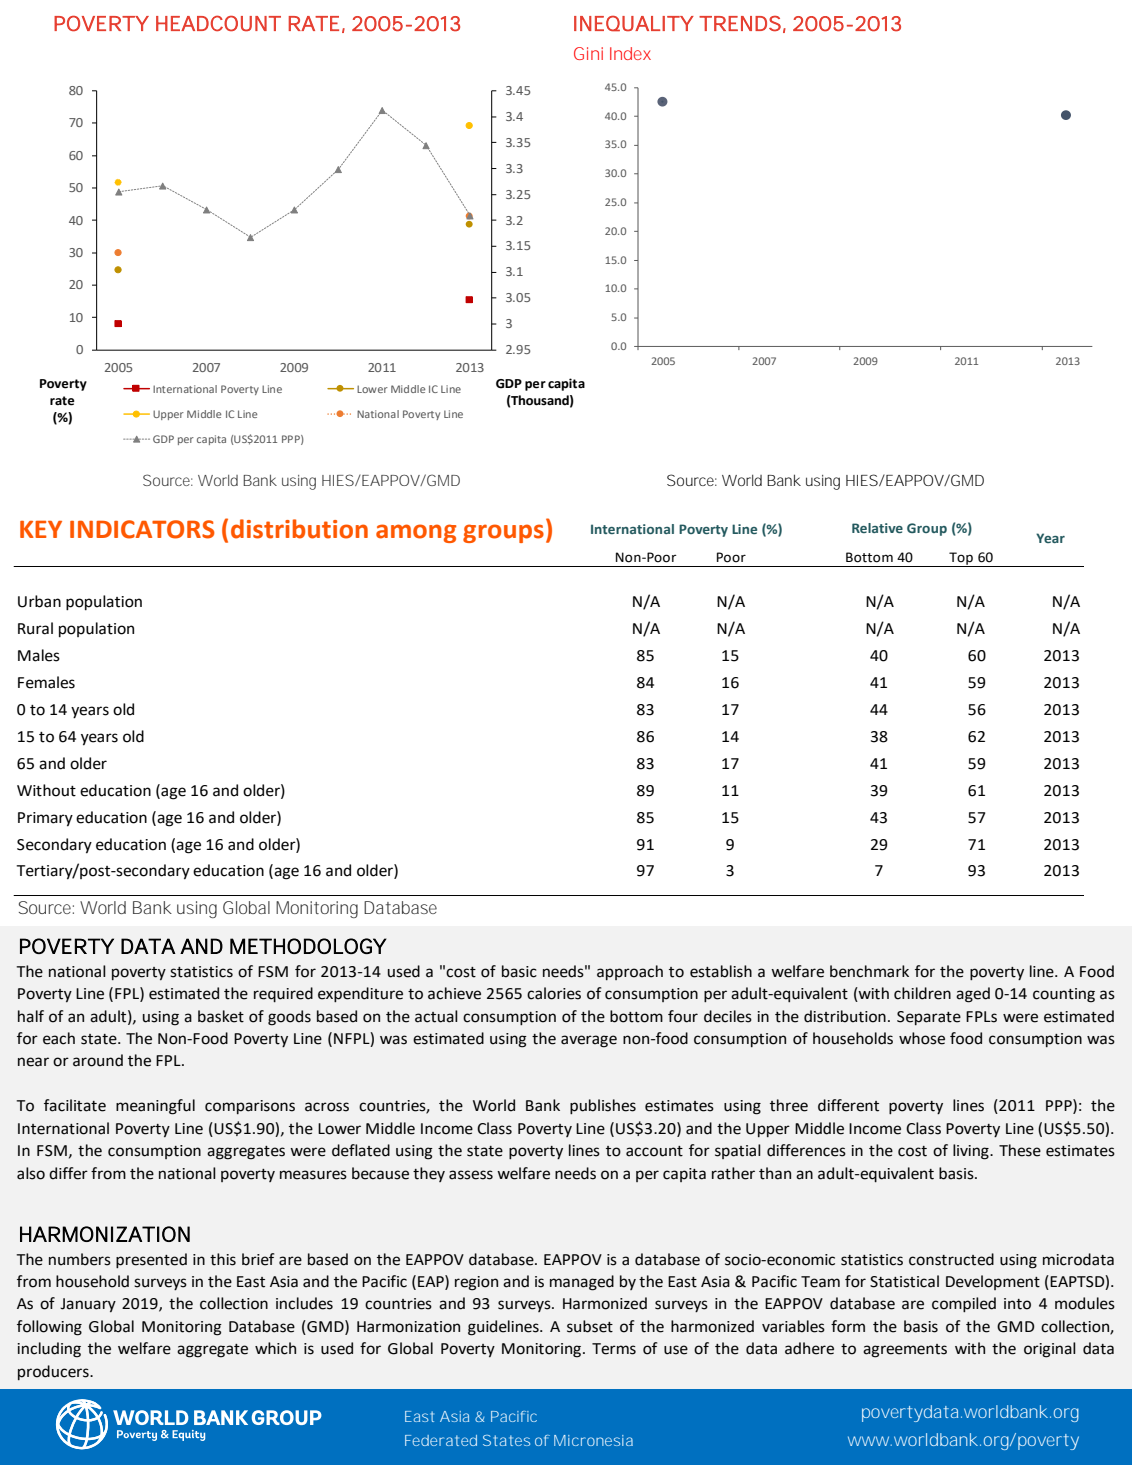 The image size is (1132, 1465). Describe the element at coordinates (588, 53) in the page. I see `Gini` at that location.
